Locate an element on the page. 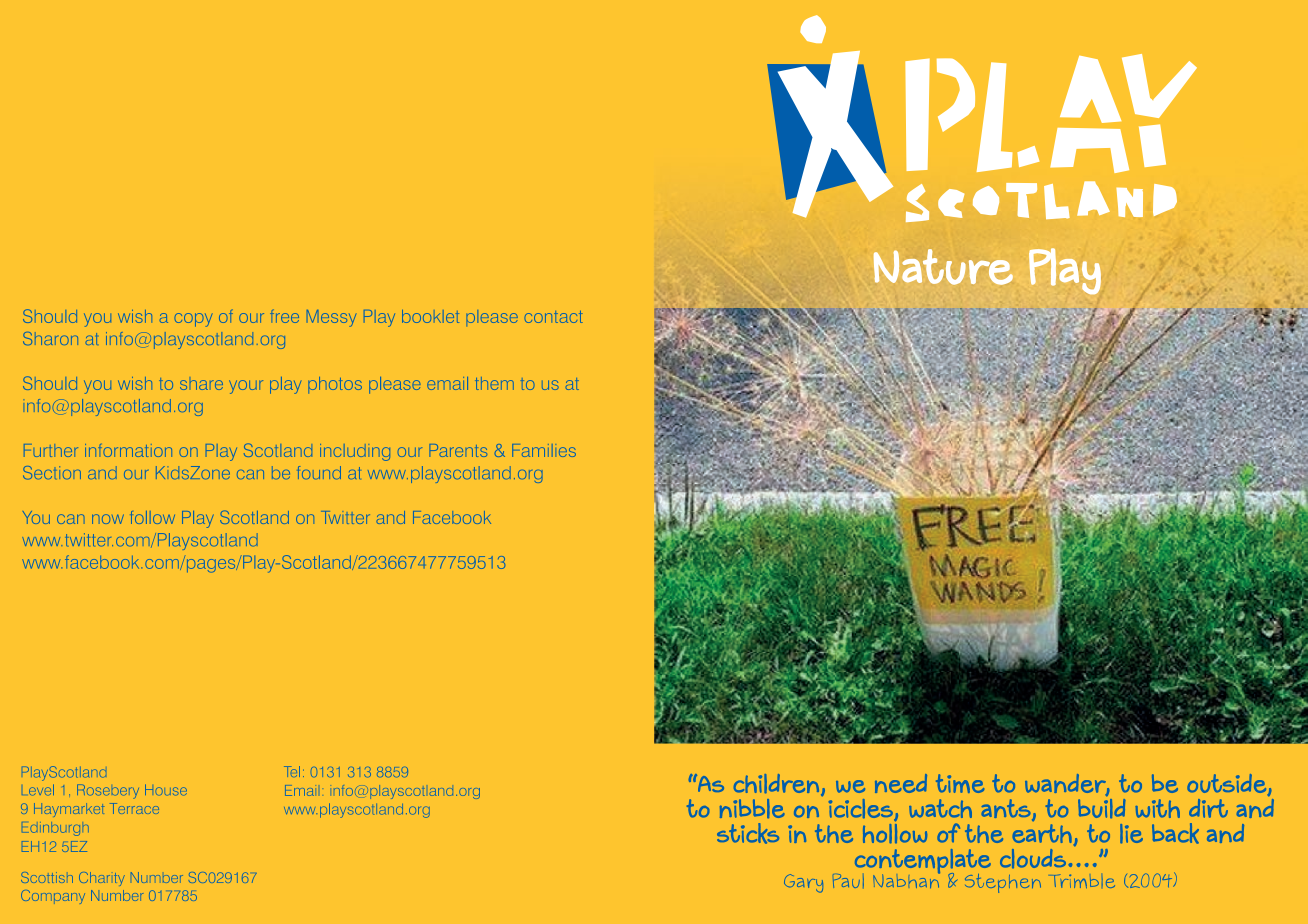 This page has width=1308, height=924. contact is located at coordinates (553, 317).
